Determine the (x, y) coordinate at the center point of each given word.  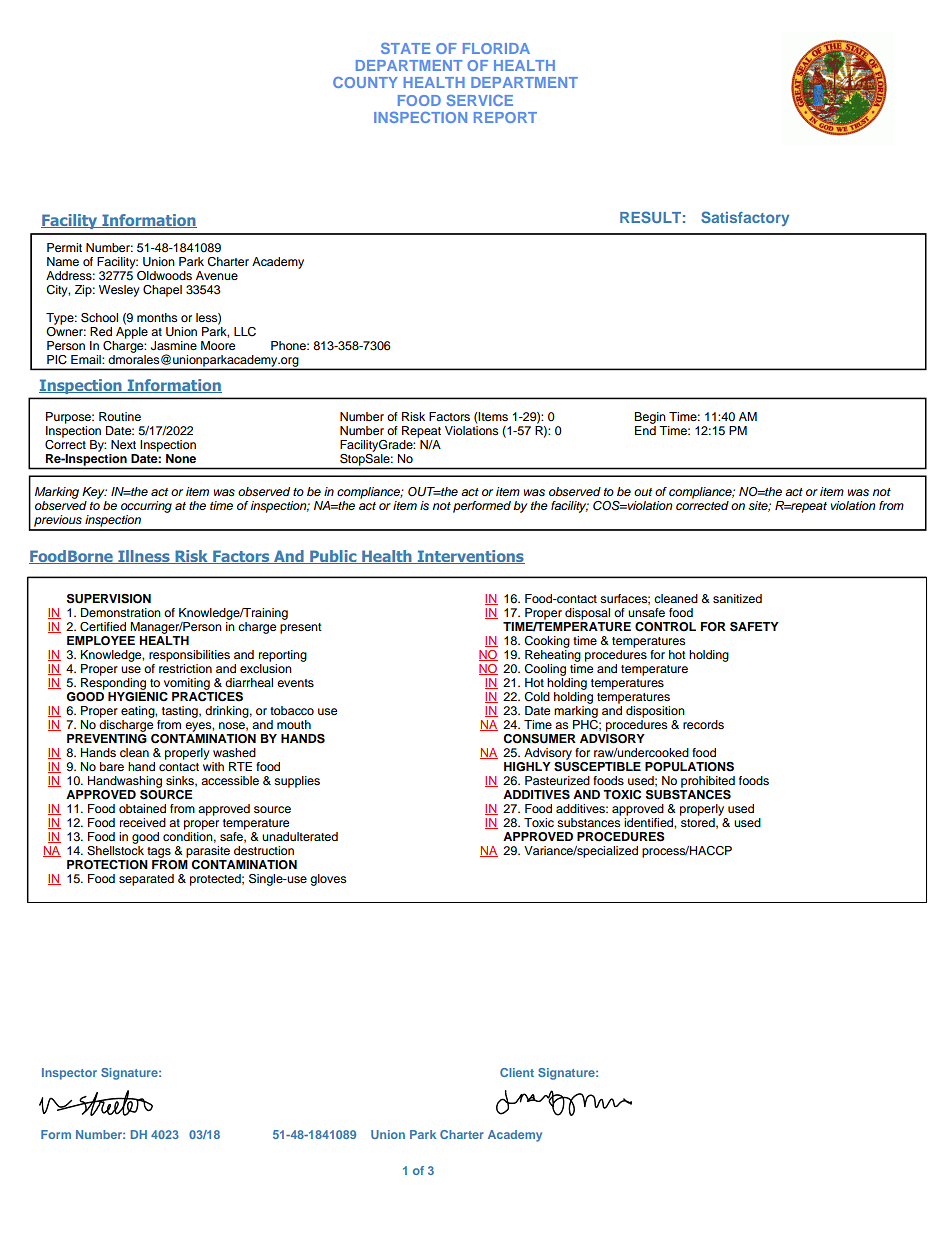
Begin (650, 418)
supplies (297, 782)
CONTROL (665, 627)
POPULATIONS (689, 767)
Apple (132, 331)
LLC (245, 332)
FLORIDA (496, 48)
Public (333, 557)
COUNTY (365, 82)
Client (517, 1072)
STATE (406, 48)
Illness (144, 557)
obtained (142, 808)
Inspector (69, 1074)
